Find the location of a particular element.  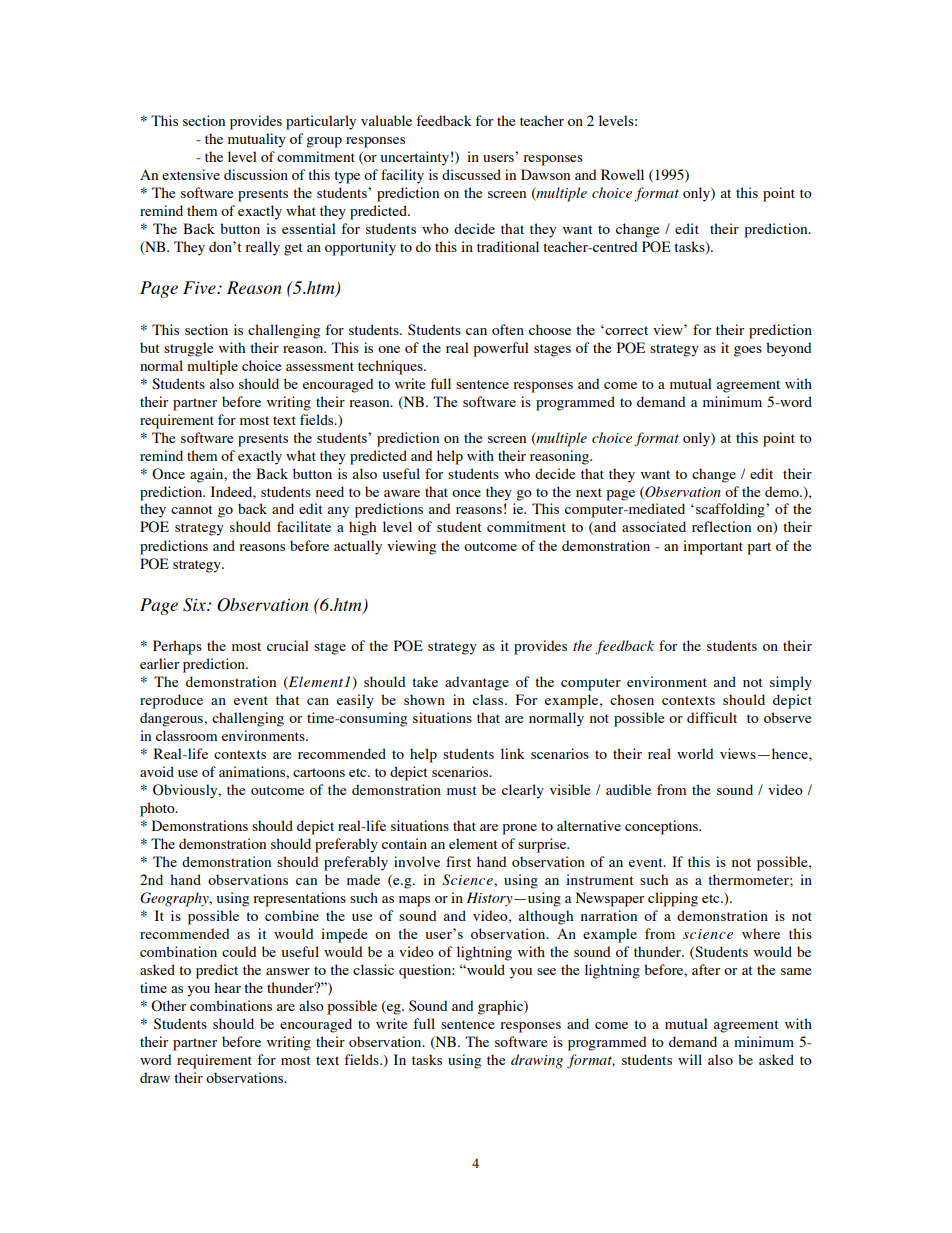

discussed is located at coordinates (471, 174).
